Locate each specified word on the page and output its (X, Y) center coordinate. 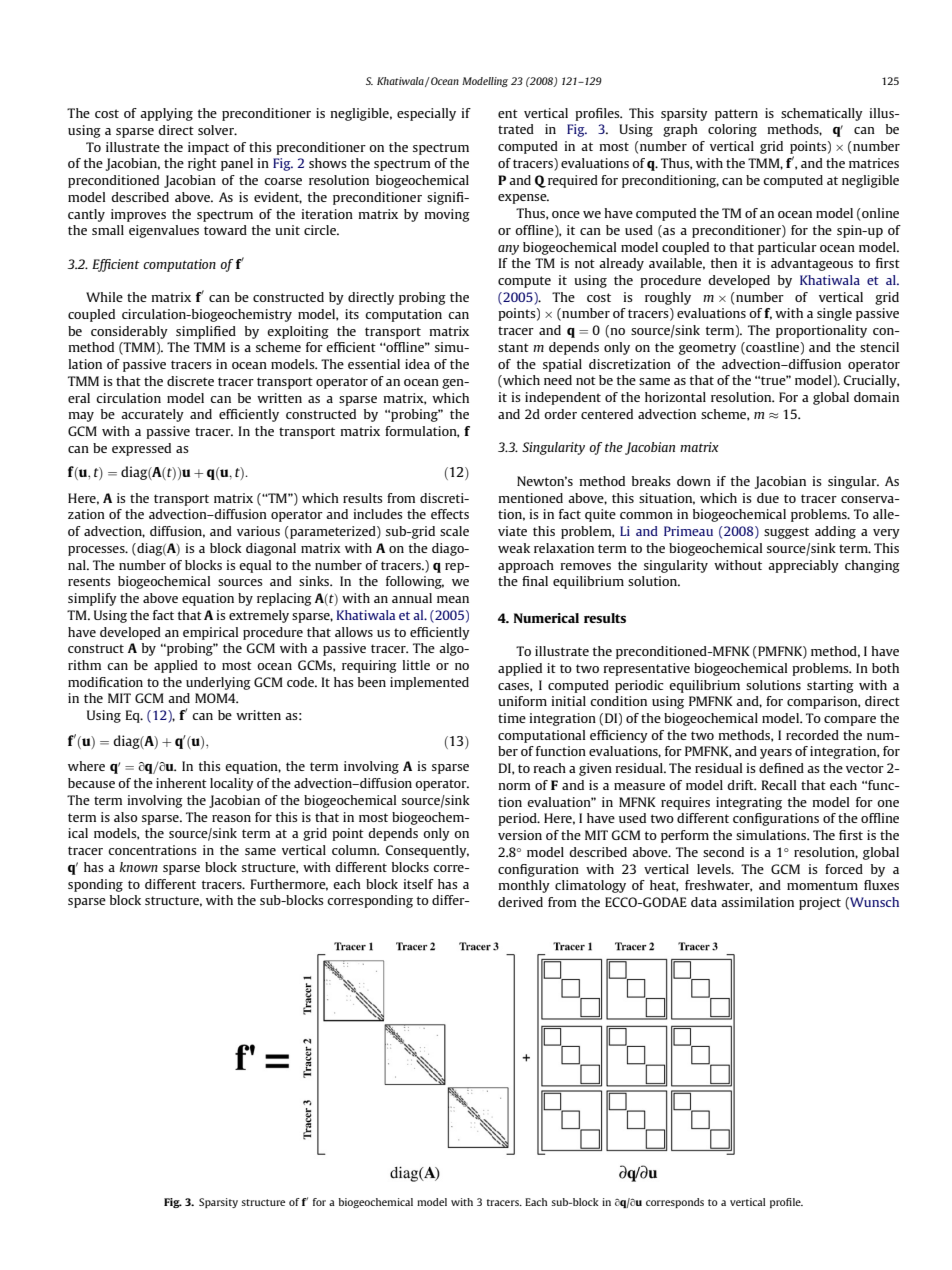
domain (876, 397)
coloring (732, 130)
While (104, 297)
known (139, 867)
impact (208, 148)
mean (453, 599)
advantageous (812, 264)
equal (255, 566)
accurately (152, 415)
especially (426, 114)
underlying (218, 683)
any (508, 250)
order (560, 414)
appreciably (803, 566)
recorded (812, 735)
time (512, 718)
